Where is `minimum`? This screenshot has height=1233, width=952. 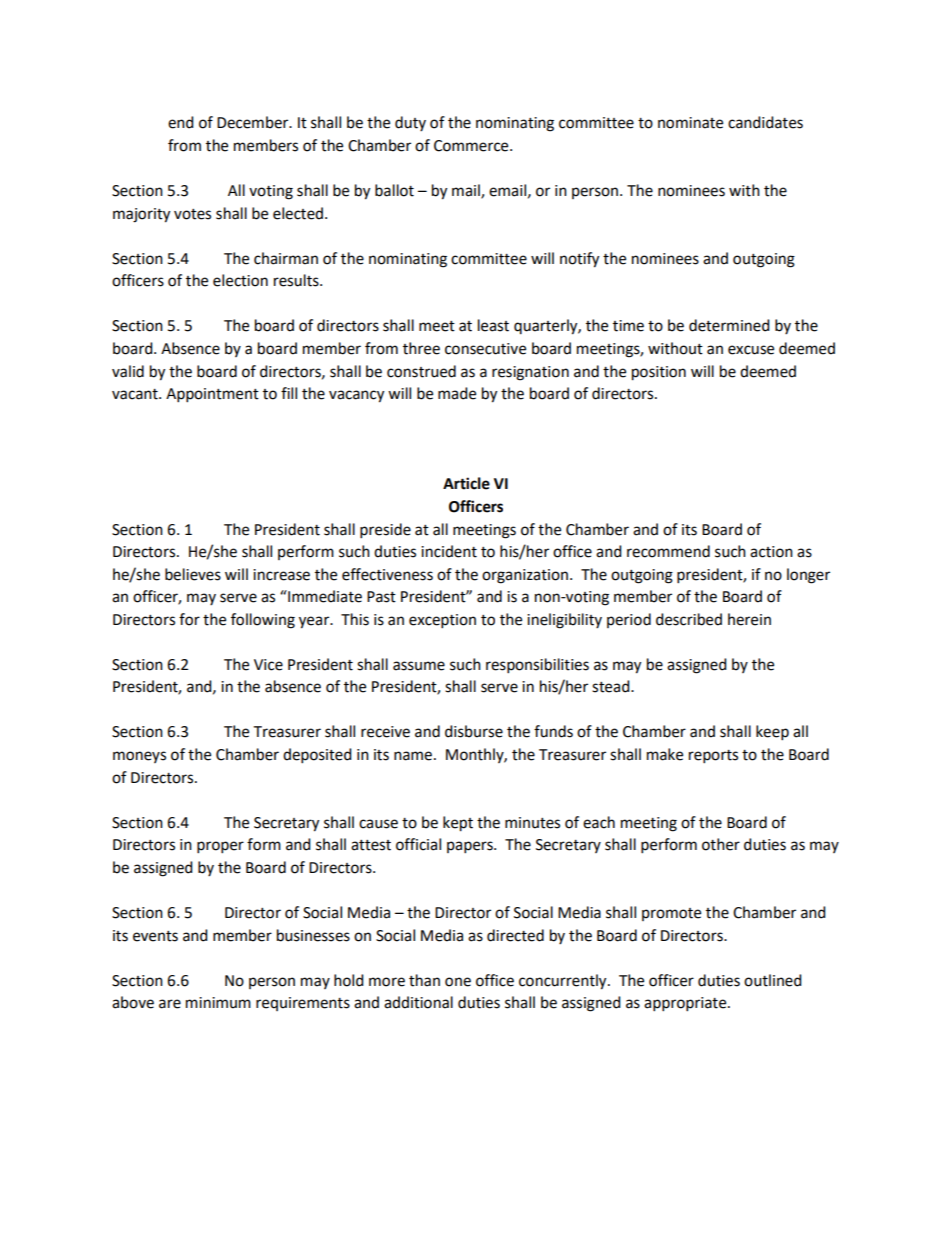 minimum is located at coordinates (218, 1003).
